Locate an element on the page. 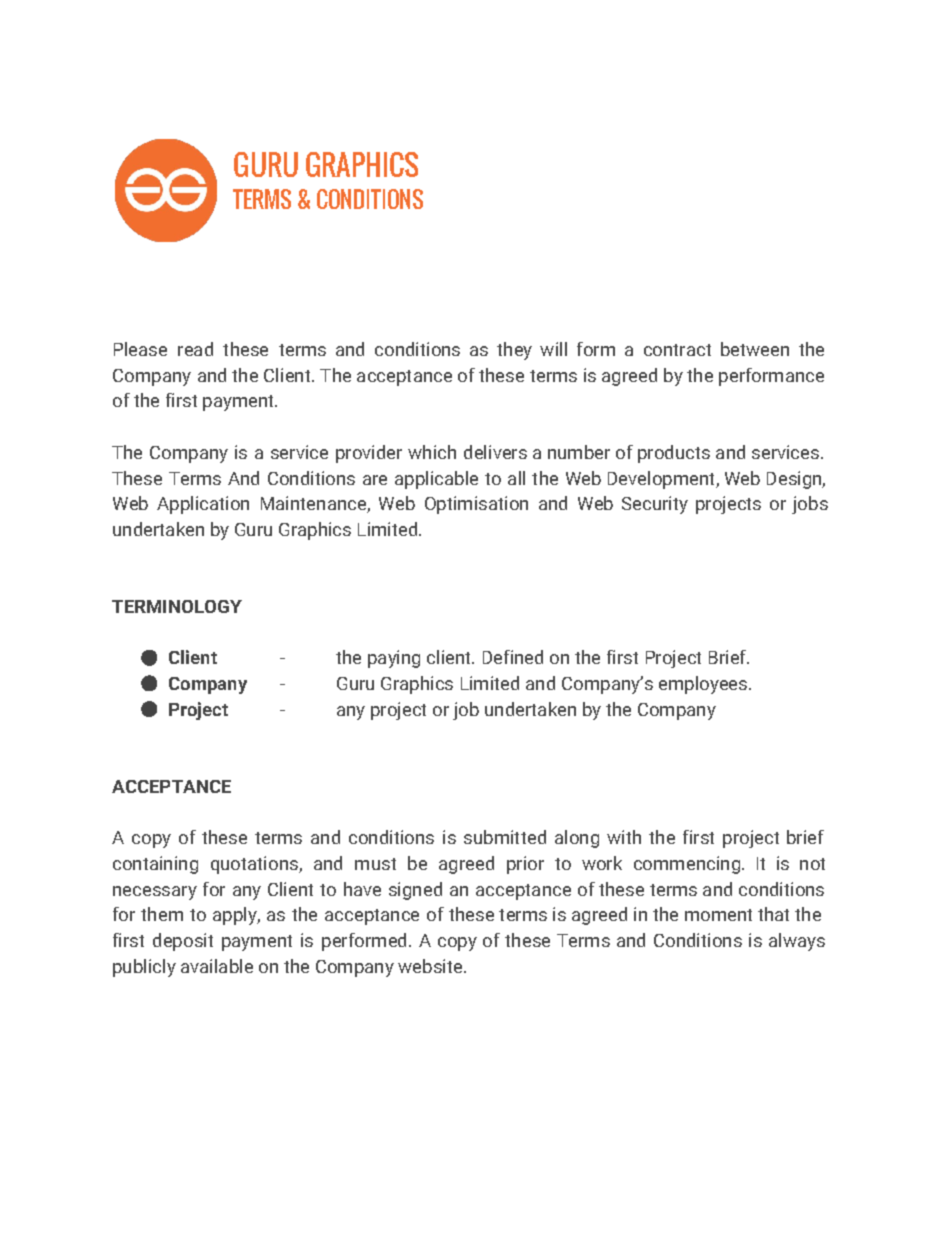 The height and width of the document is (1233, 952). read is located at coordinates (195, 349).
